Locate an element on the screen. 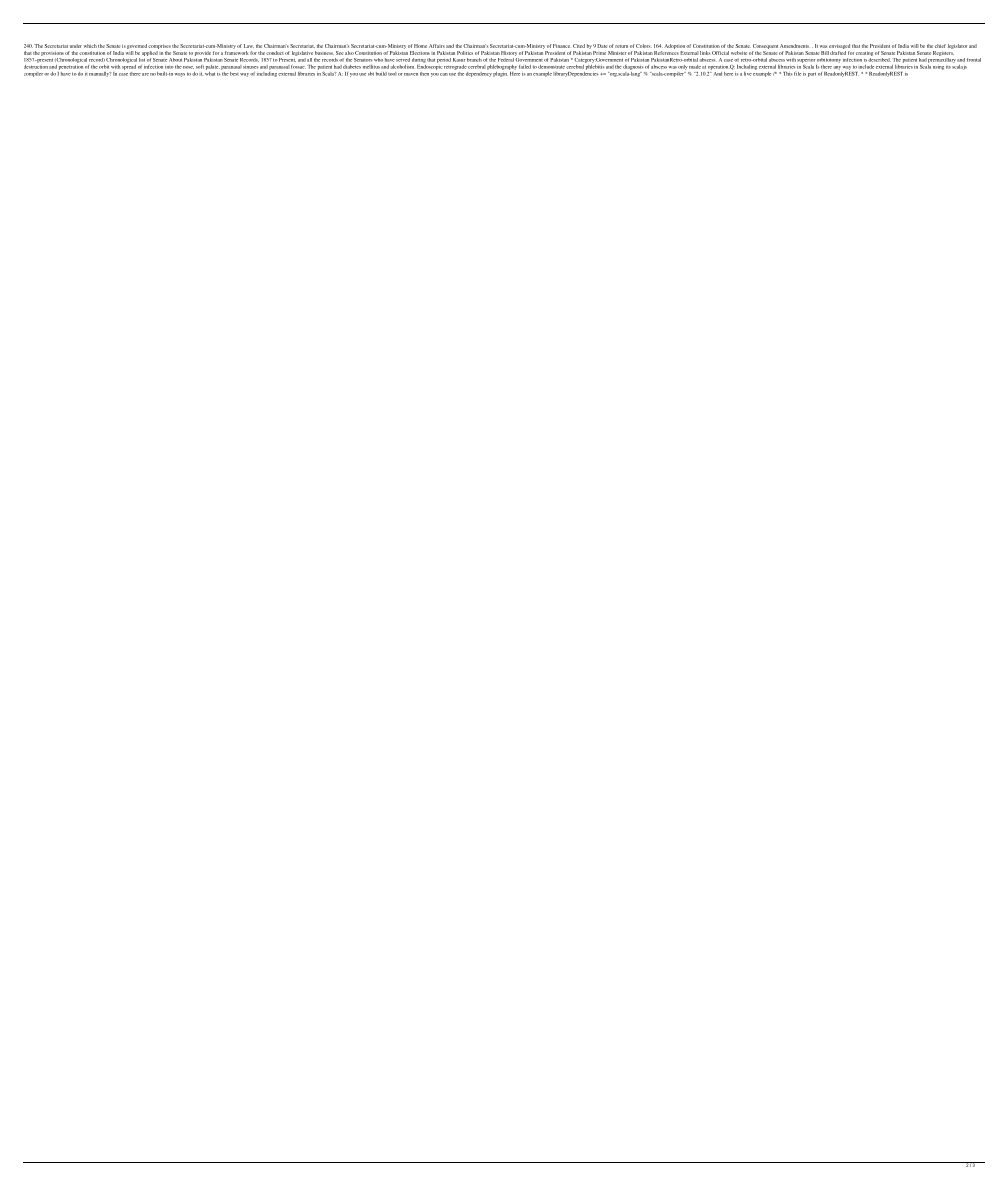 This screenshot has height=1178, width=1008. comprises is located at coordinates (159, 46).
